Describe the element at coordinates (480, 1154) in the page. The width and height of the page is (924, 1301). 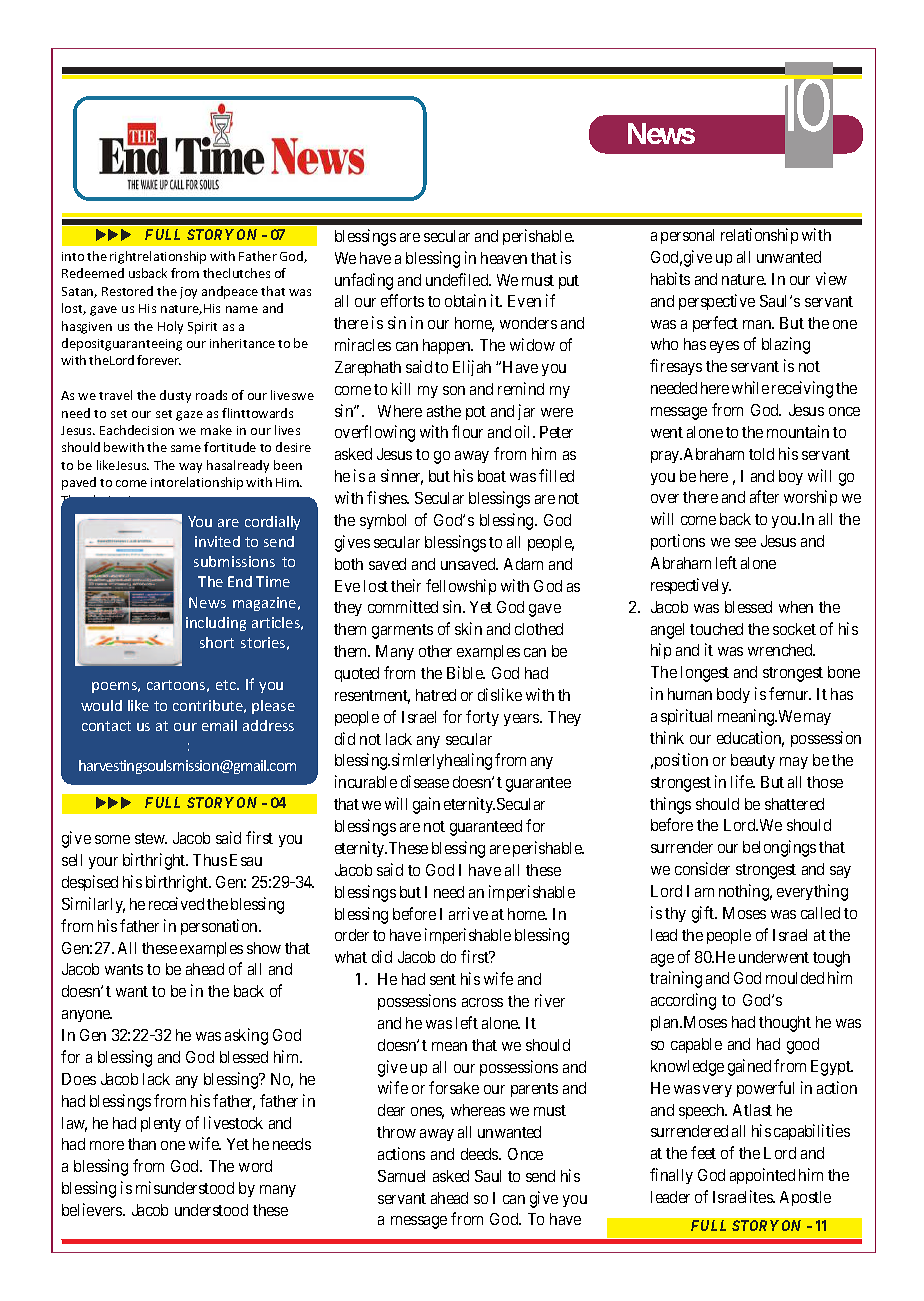
I see `deeds` at that location.
